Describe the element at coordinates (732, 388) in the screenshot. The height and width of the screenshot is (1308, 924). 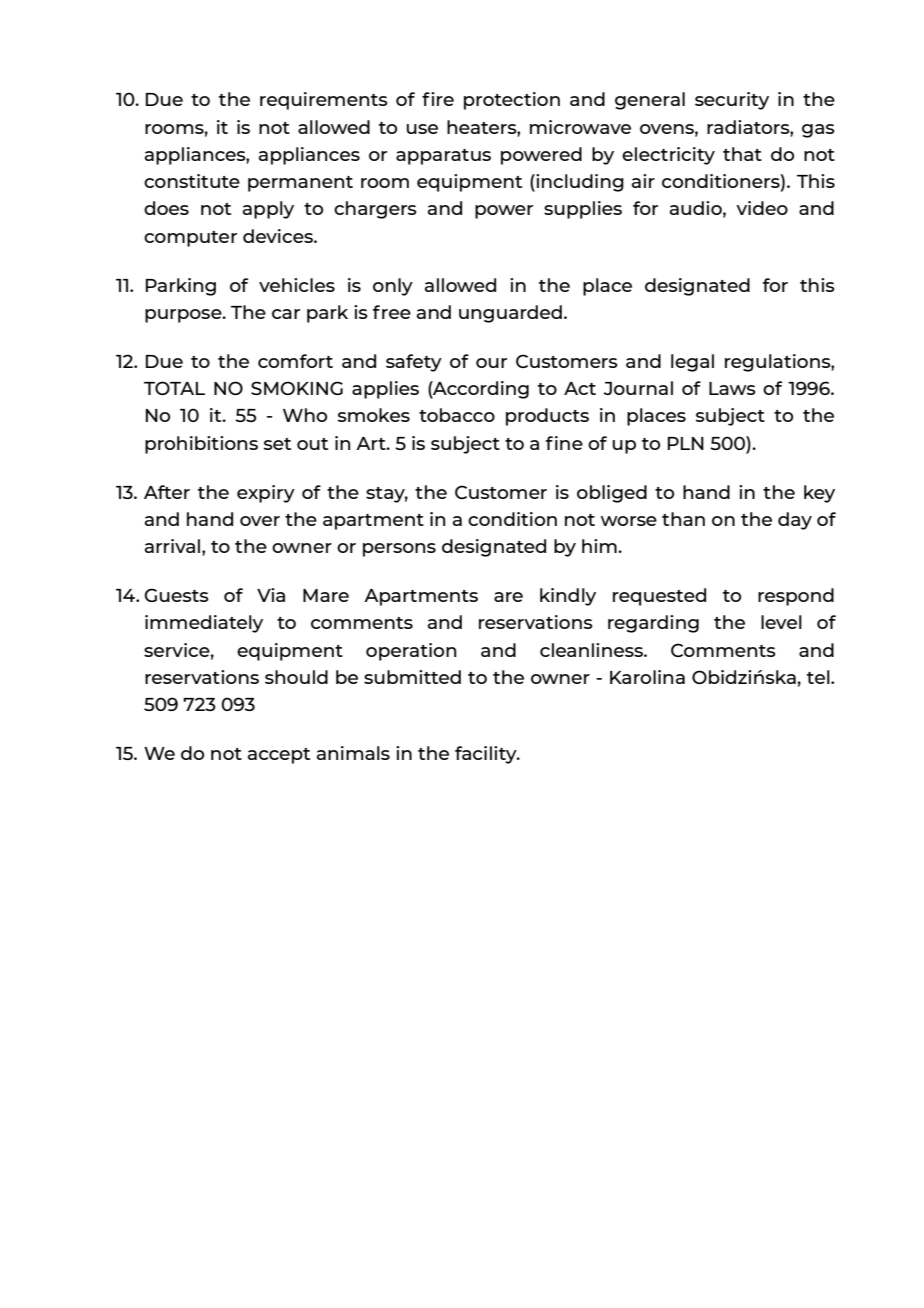
I see `Laws` at that location.
